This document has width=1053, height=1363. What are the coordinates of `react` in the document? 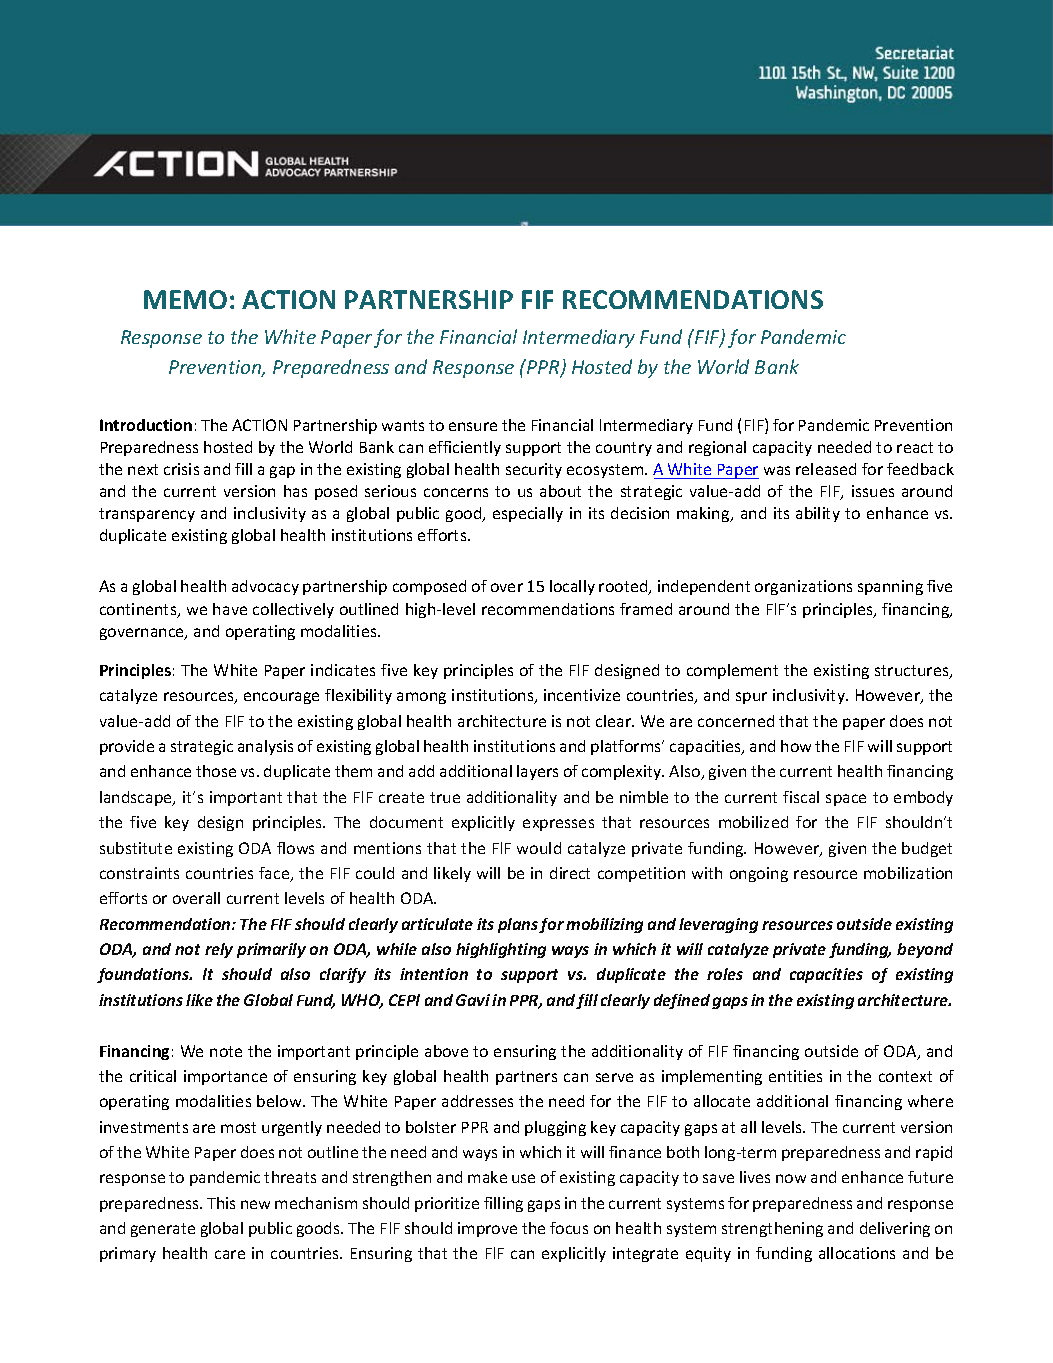 It's located at (915, 447).
